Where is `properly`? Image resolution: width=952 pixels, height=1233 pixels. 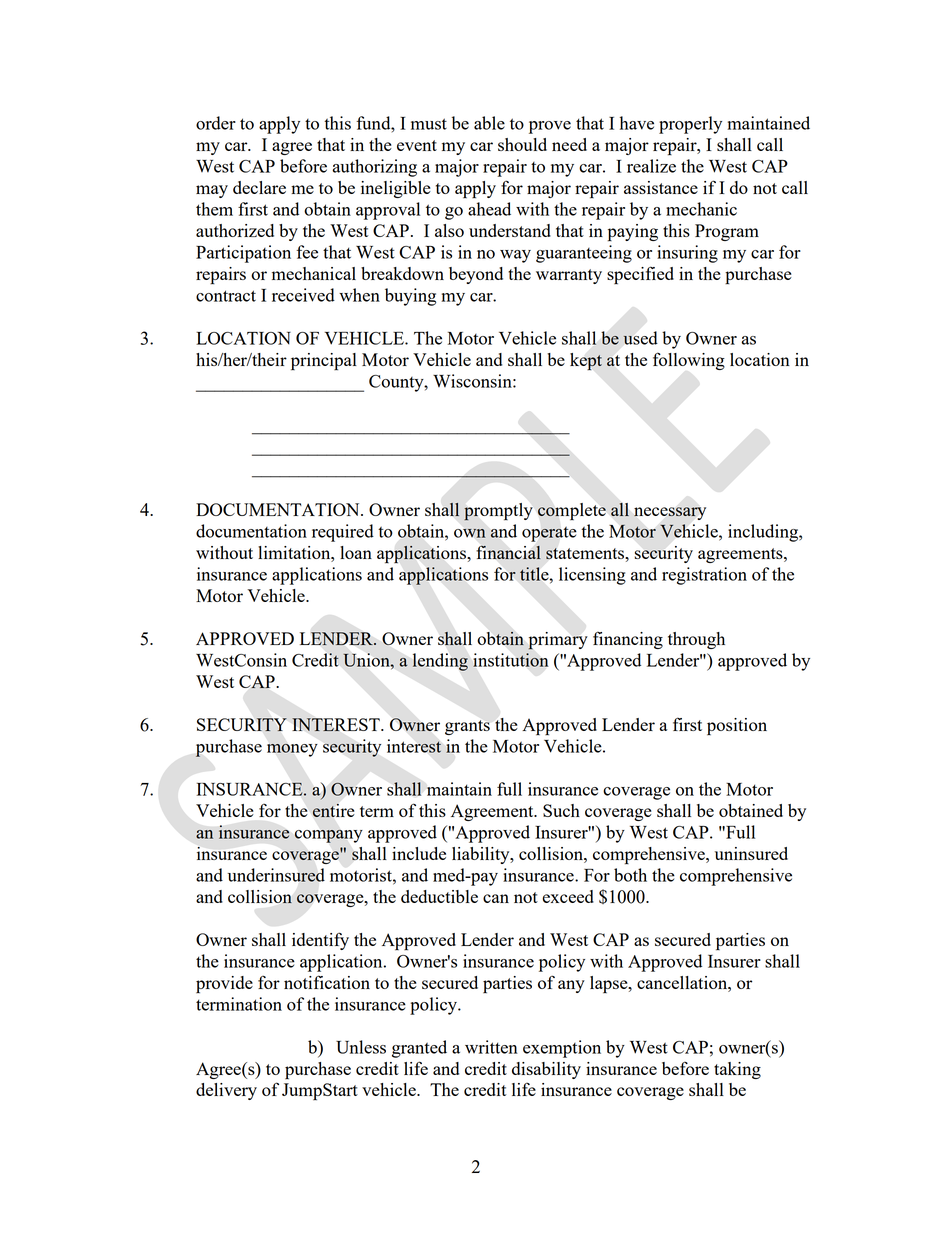 properly is located at coordinates (690, 125).
